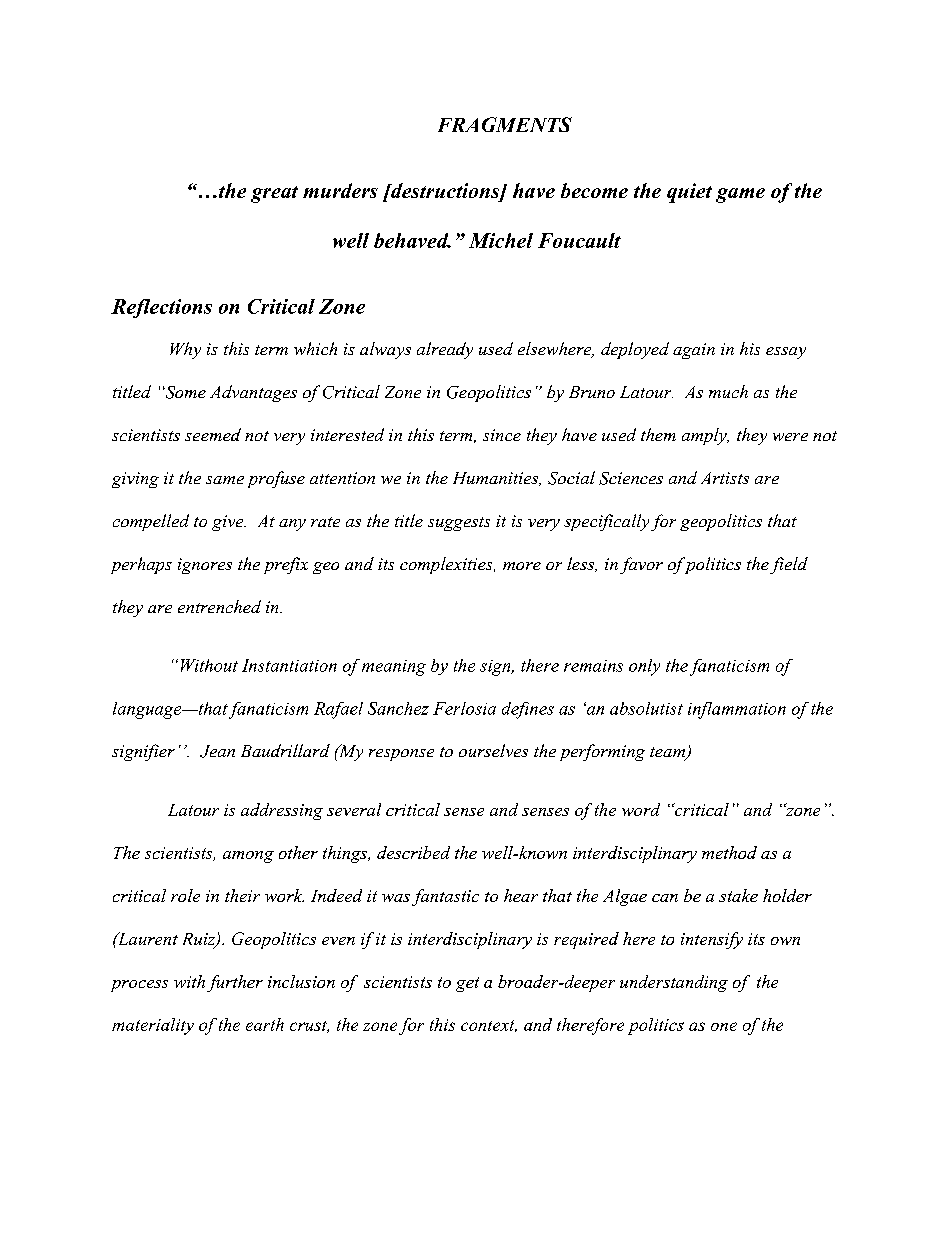 This screenshot has height=1233, width=952. What do you see at coordinates (694, 351) in the screenshot?
I see `again` at bounding box center [694, 351].
